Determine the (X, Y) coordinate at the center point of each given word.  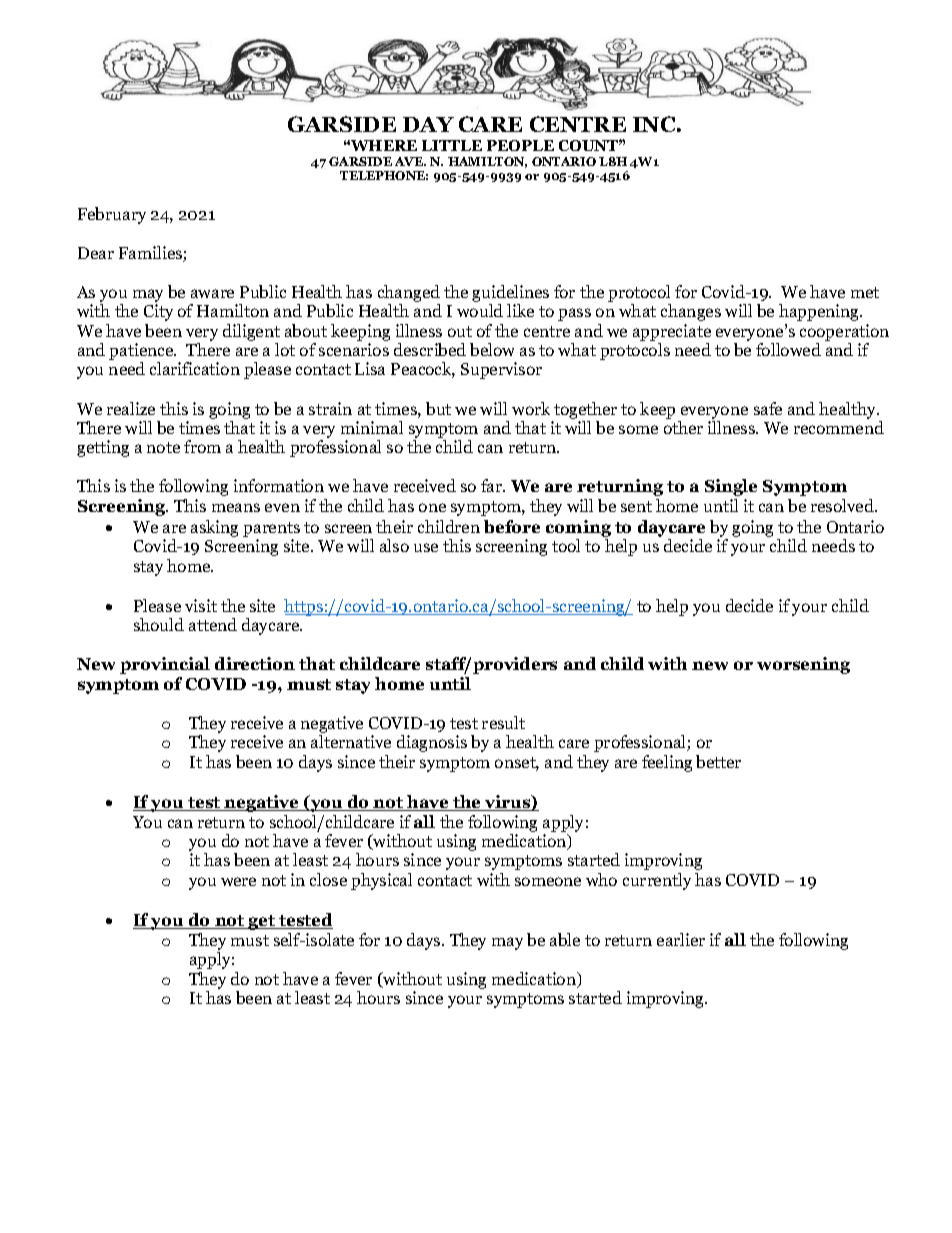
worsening (803, 665)
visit (201, 605)
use (426, 547)
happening (820, 312)
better (718, 761)
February (112, 215)
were (238, 881)
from (202, 446)
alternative (351, 741)
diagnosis (432, 743)
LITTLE (452, 145)
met (865, 292)
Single (731, 487)
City (158, 312)
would (480, 310)
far (492, 485)
